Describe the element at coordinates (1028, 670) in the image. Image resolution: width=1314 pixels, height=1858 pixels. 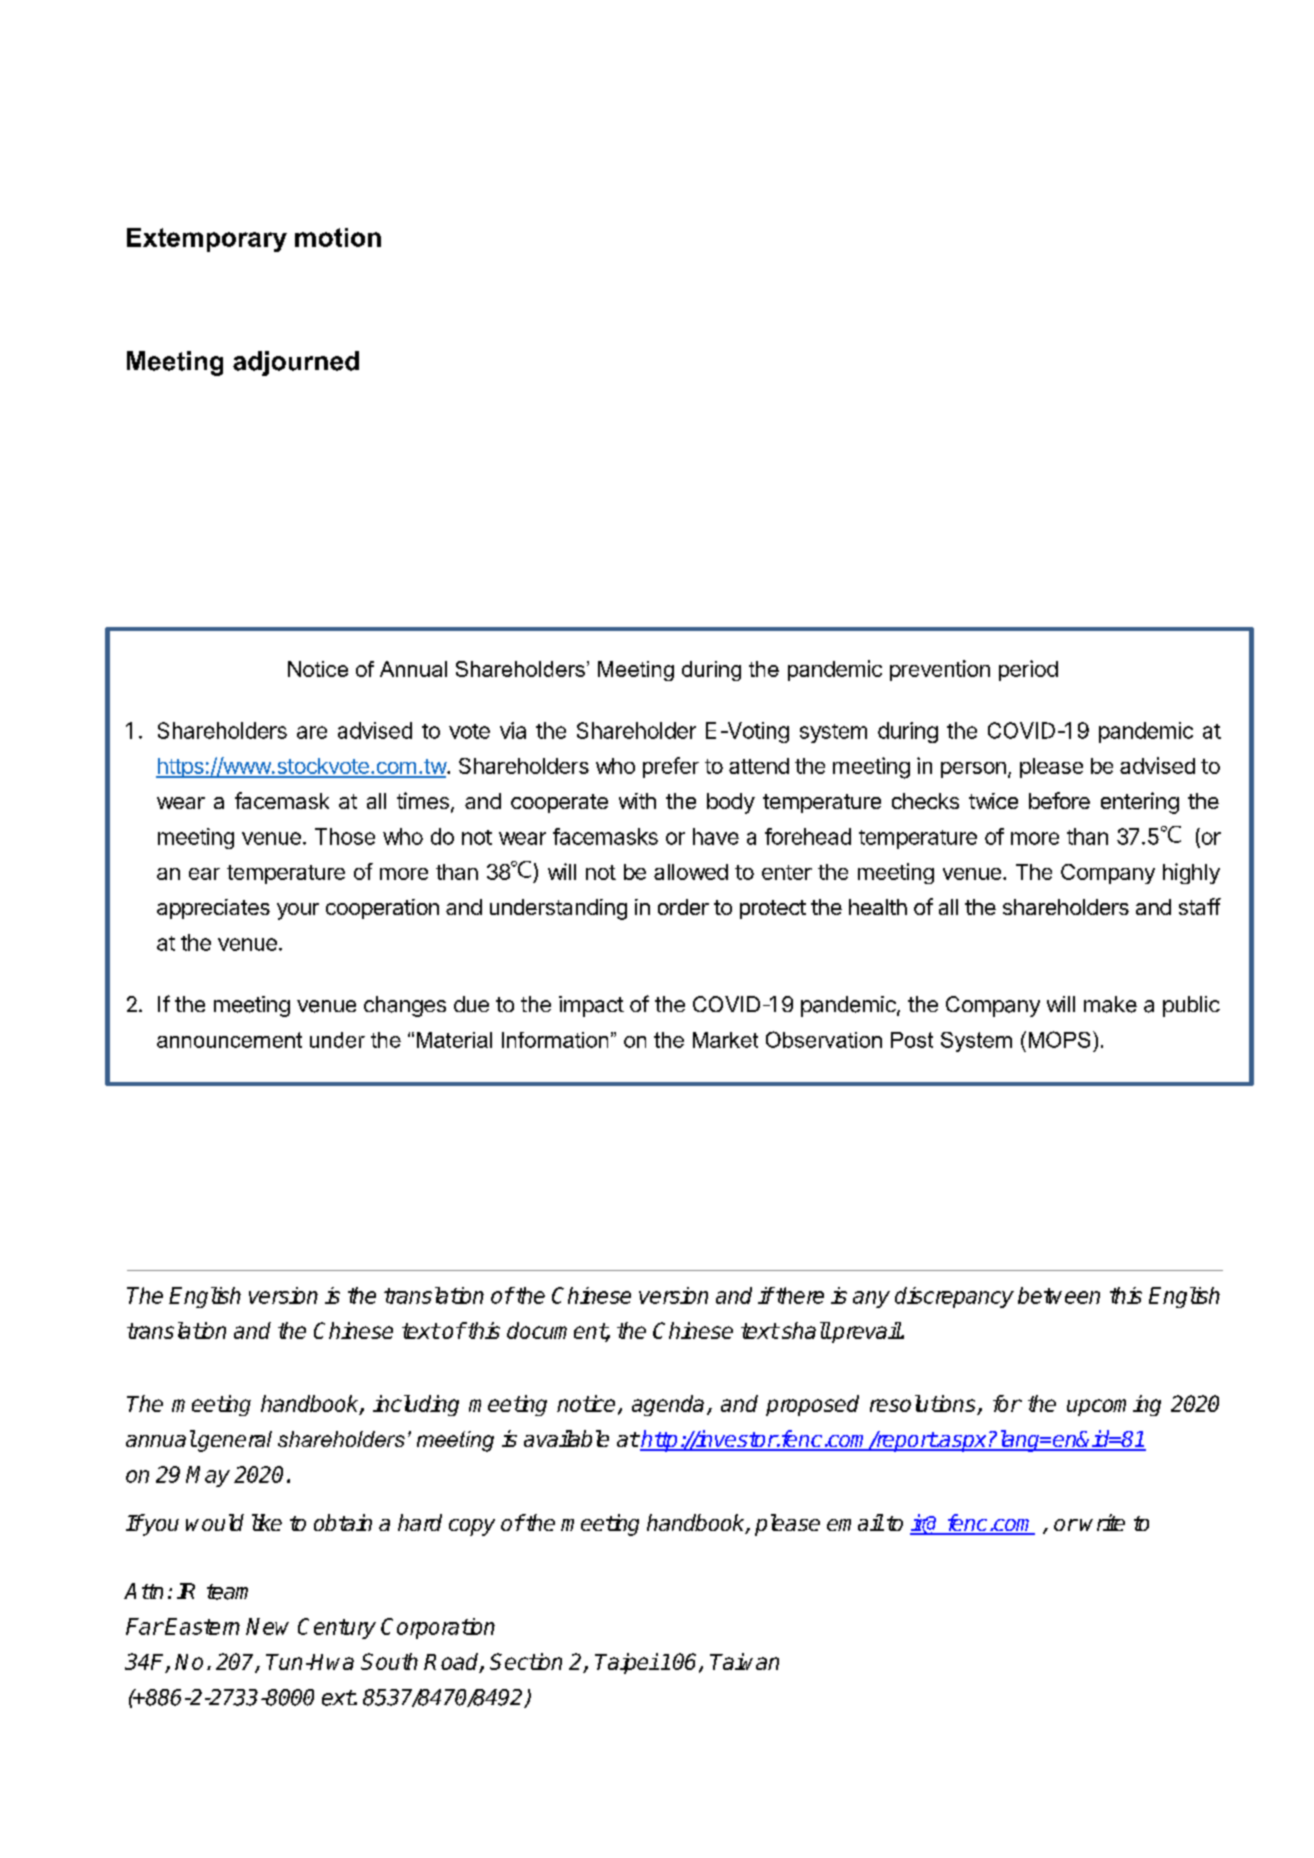
I see `period` at that location.
